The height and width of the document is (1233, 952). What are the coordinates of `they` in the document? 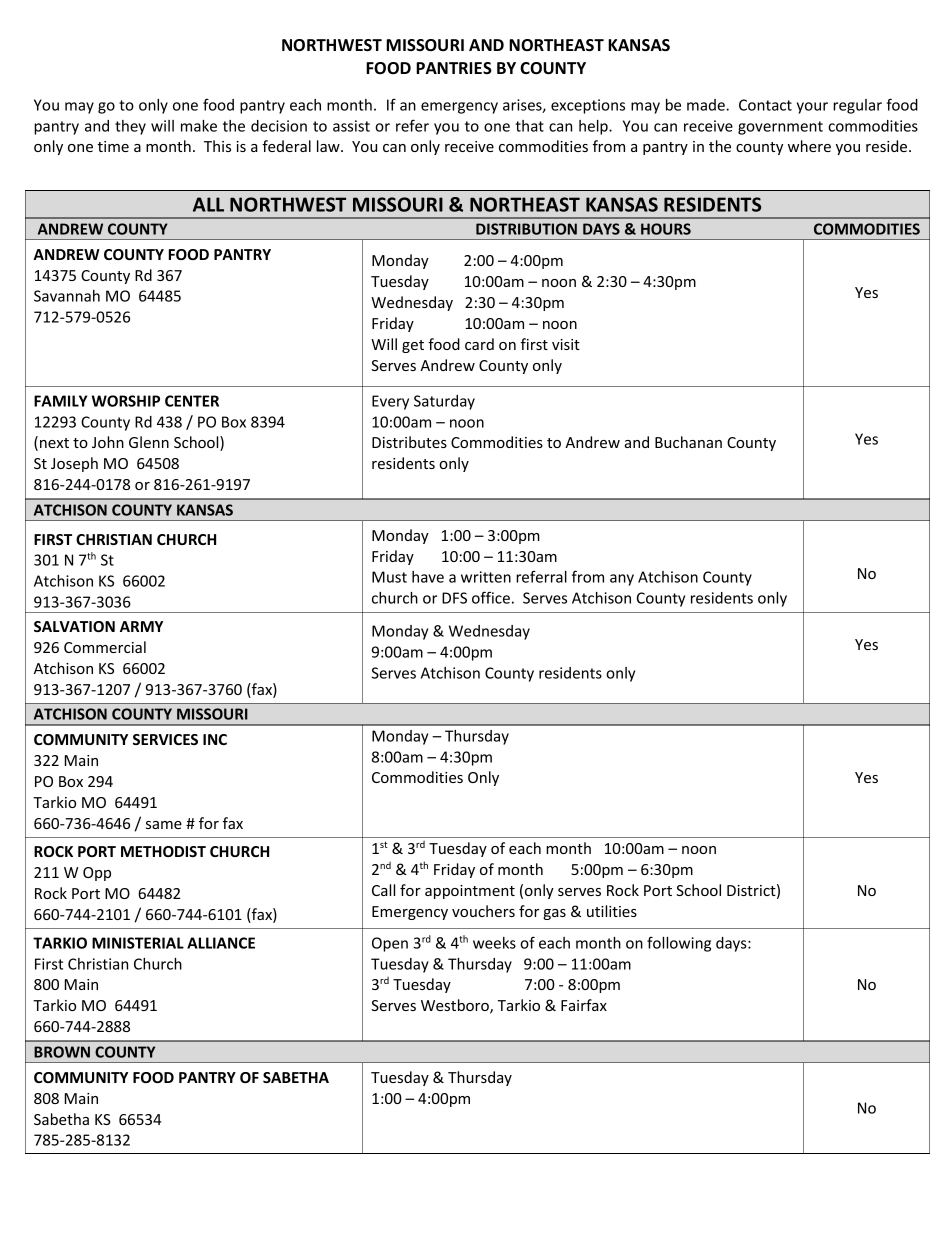 It's located at (130, 127).
